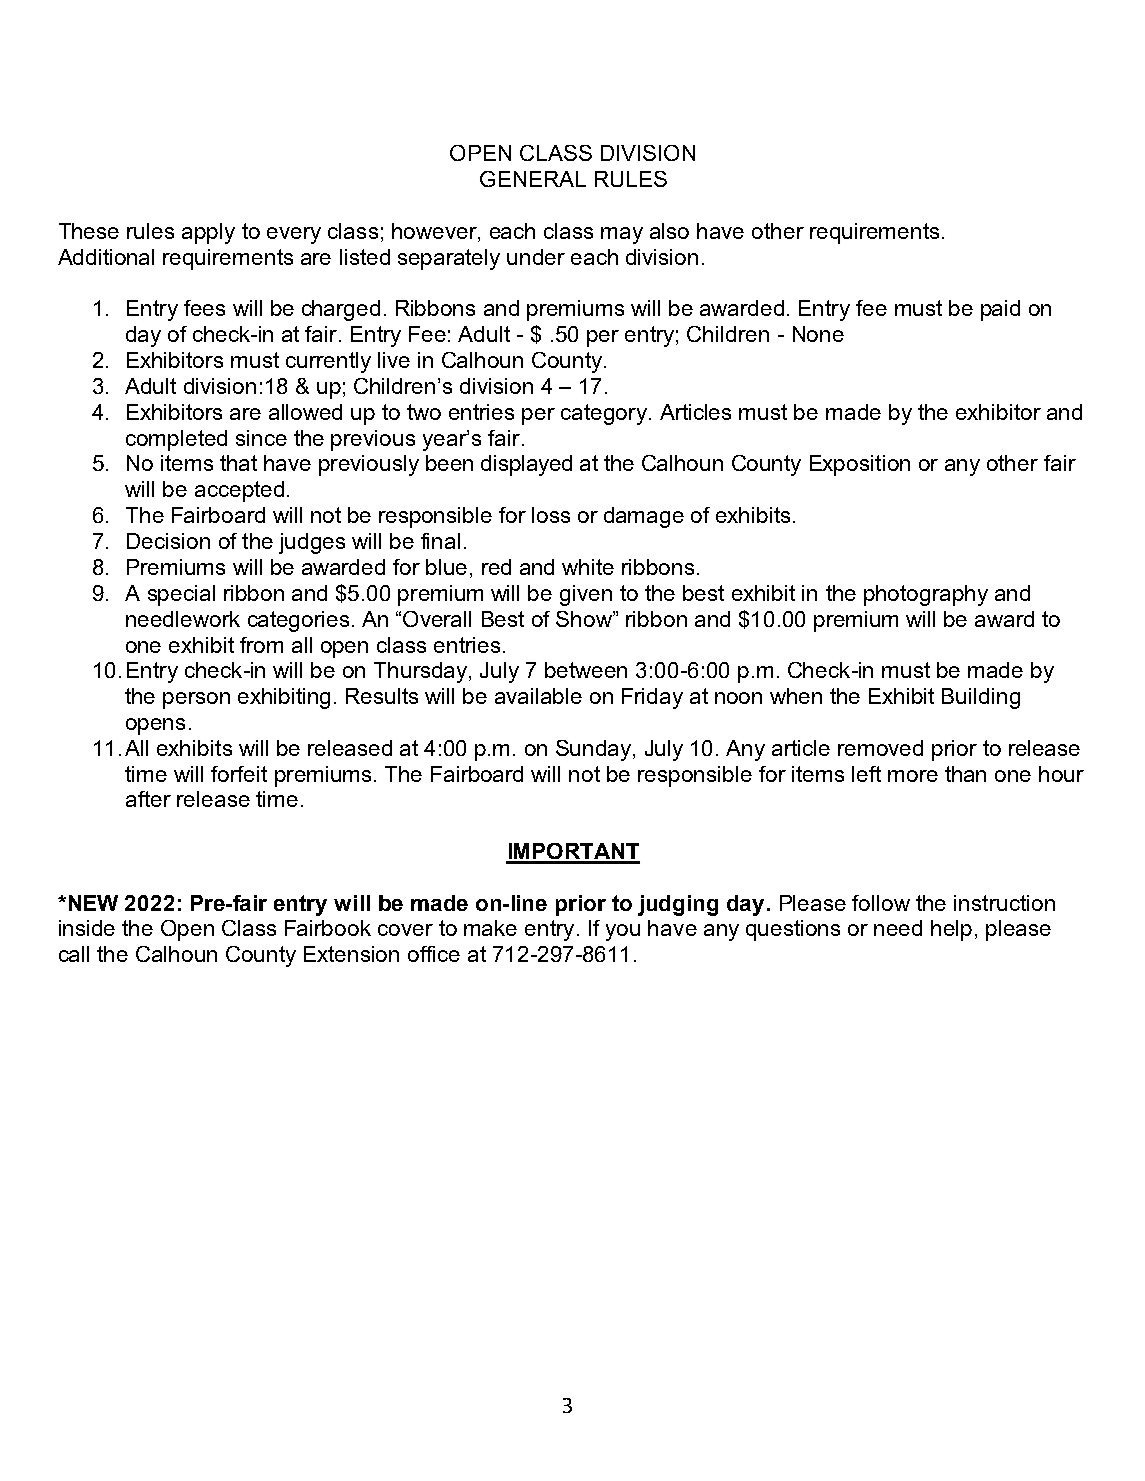 The width and height of the screenshot is (1145, 1481). What do you see at coordinates (87, 928) in the screenshot?
I see `inside` at bounding box center [87, 928].
